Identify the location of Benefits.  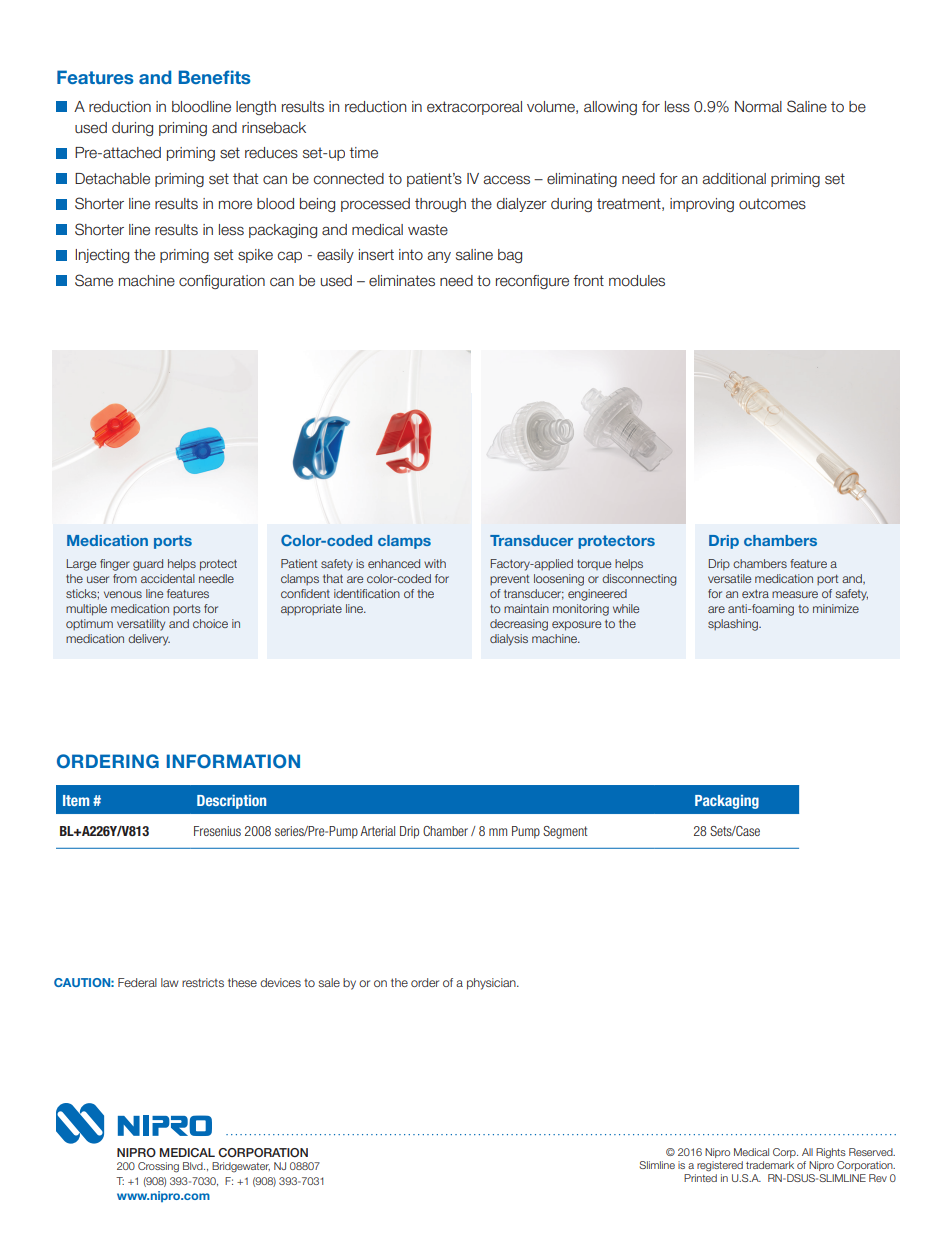
(214, 77).
